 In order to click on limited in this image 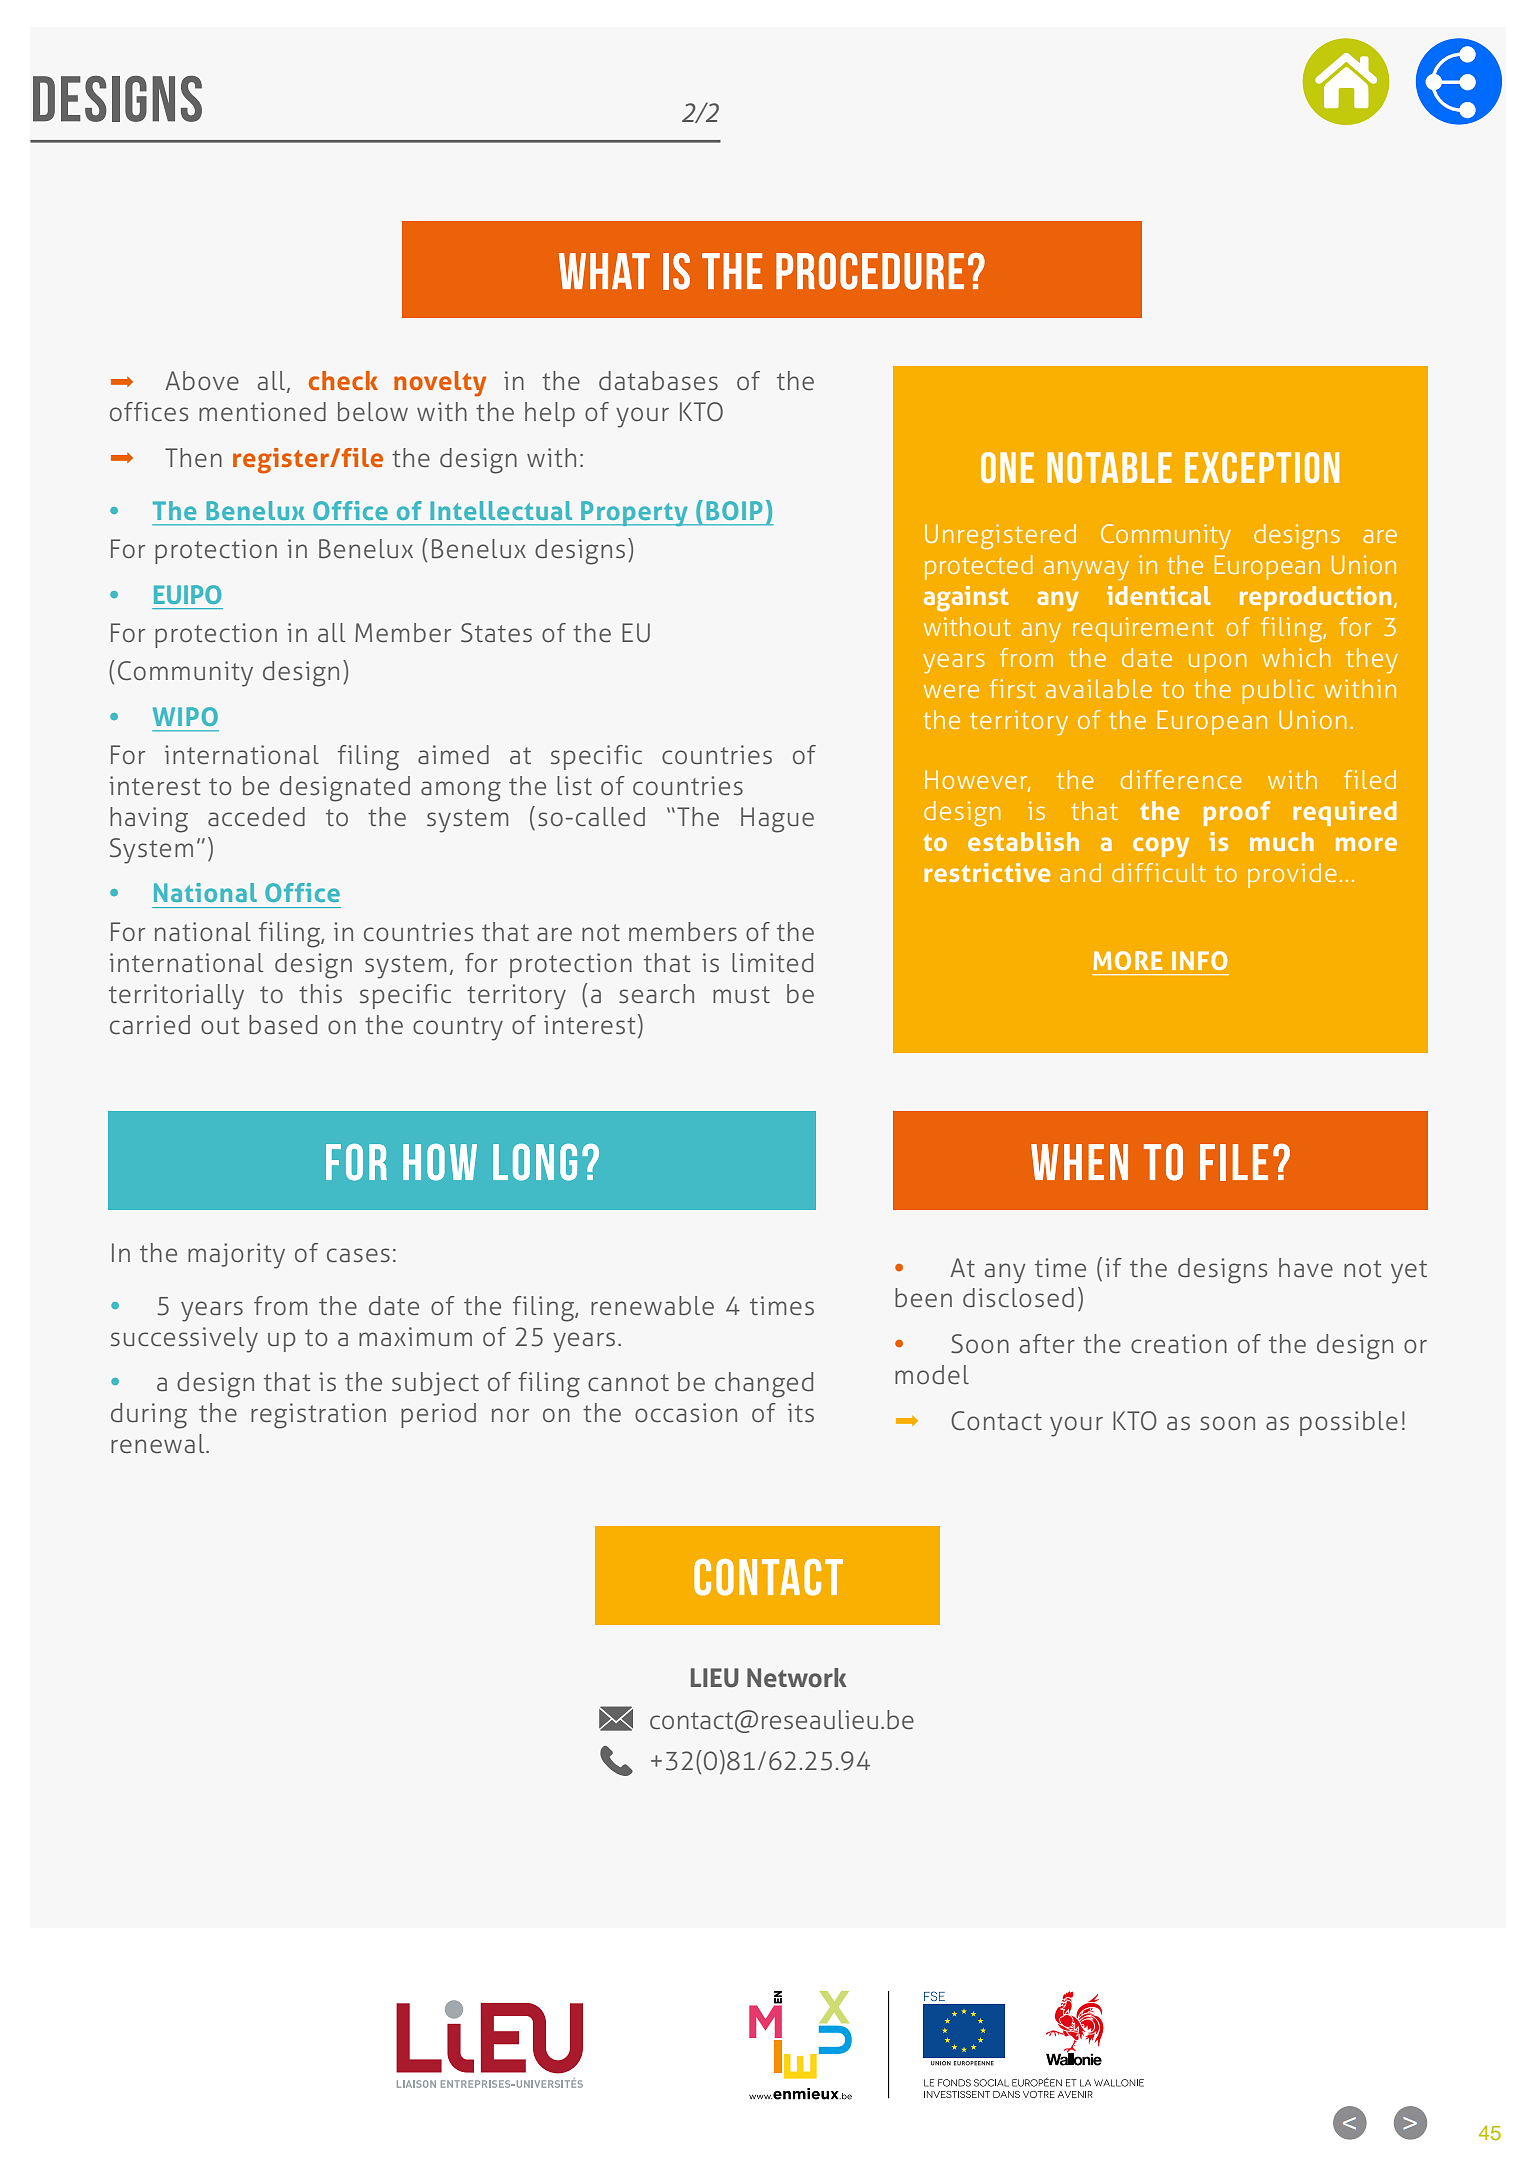, I will do `click(772, 963)`.
